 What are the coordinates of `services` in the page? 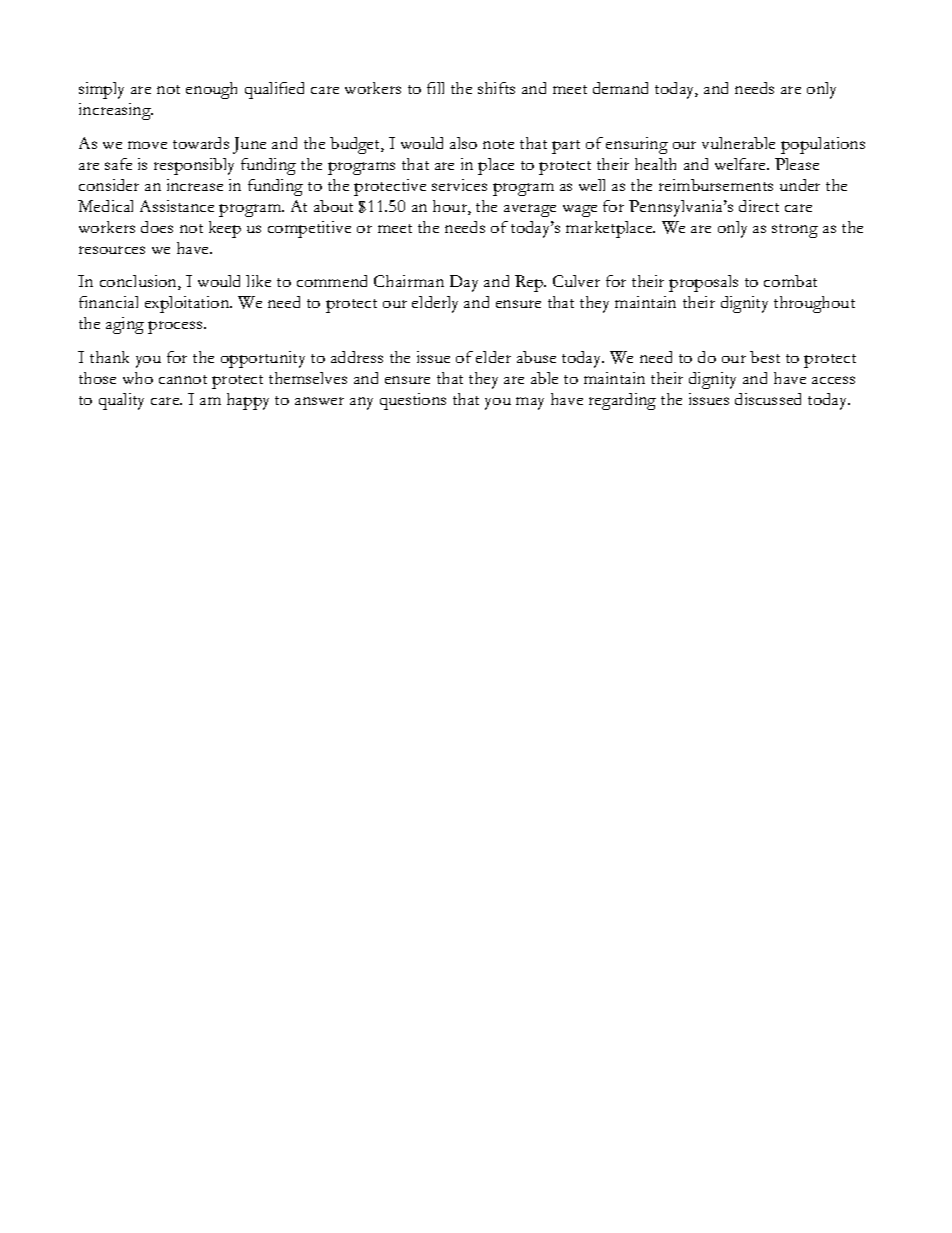 It's located at (459, 185).
